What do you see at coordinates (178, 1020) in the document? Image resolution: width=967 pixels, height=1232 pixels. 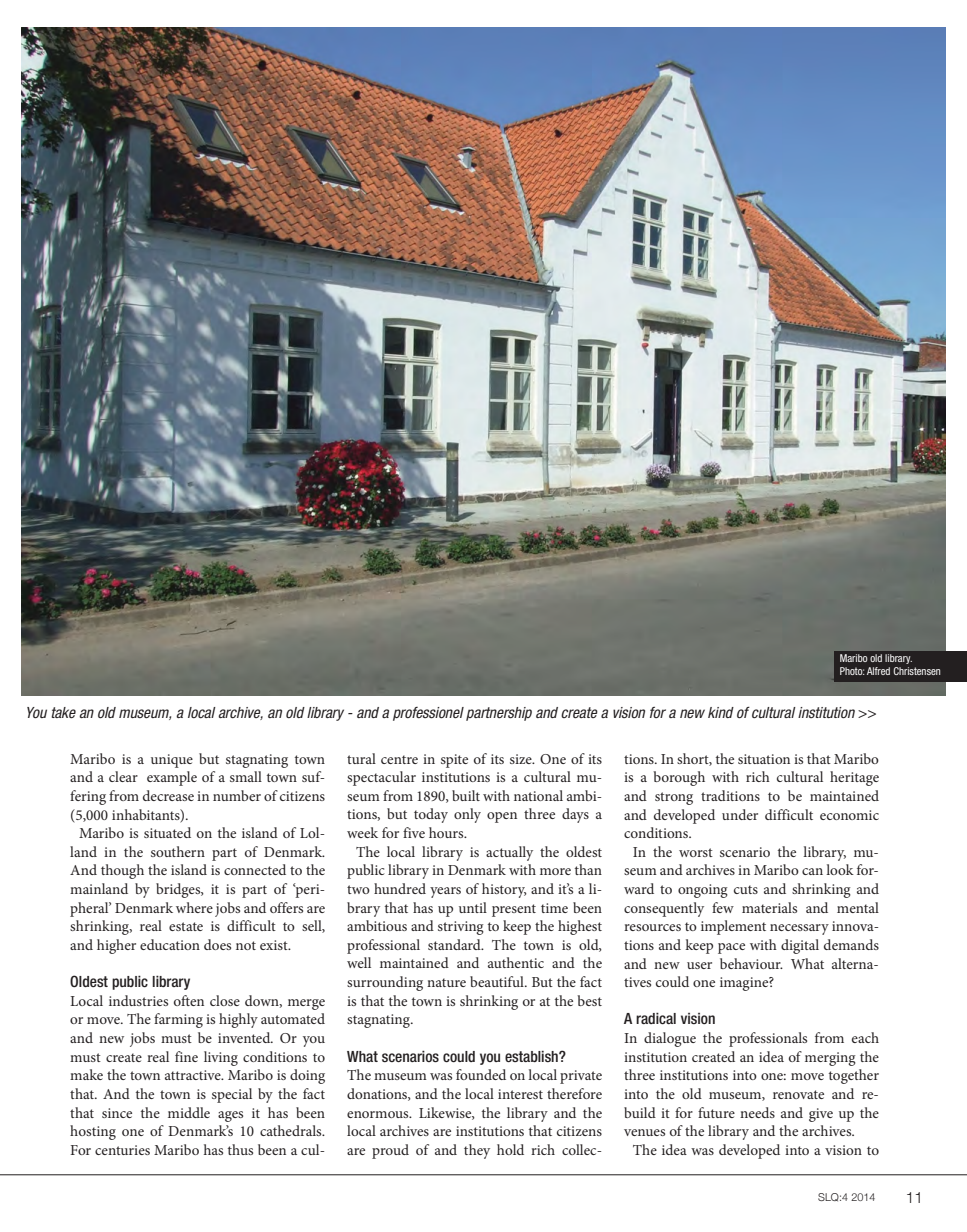 I see `farming` at bounding box center [178, 1020].
